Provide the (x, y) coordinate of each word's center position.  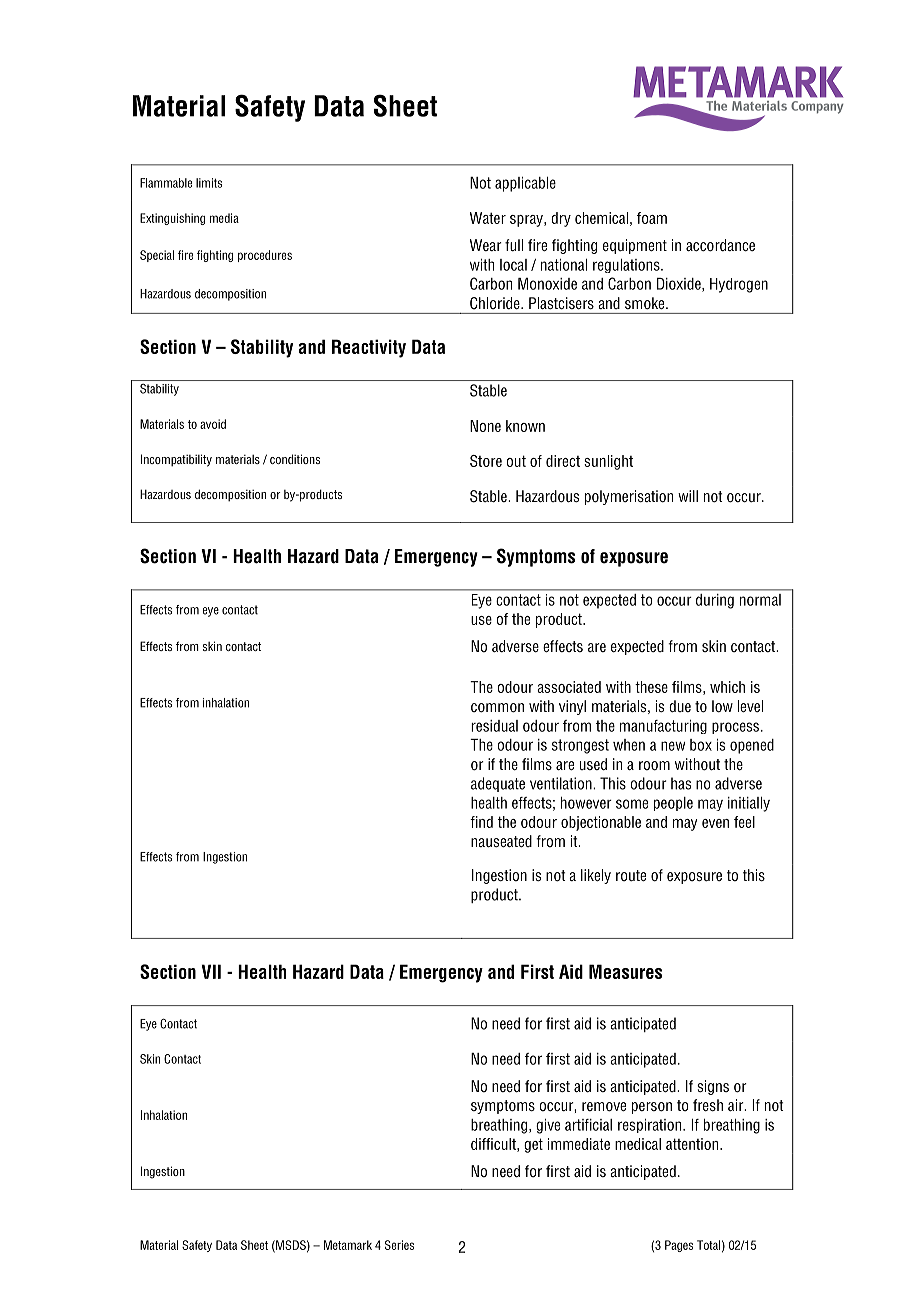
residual (494, 726)
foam (652, 218)
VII (211, 971)
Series (399, 1245)
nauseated (501, 841)
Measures (625, 971)
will (688, 496)
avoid (213, 424)
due (680, 706)
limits (209, 183)
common (497, 708)
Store (486, 461)
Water (488, 218)
